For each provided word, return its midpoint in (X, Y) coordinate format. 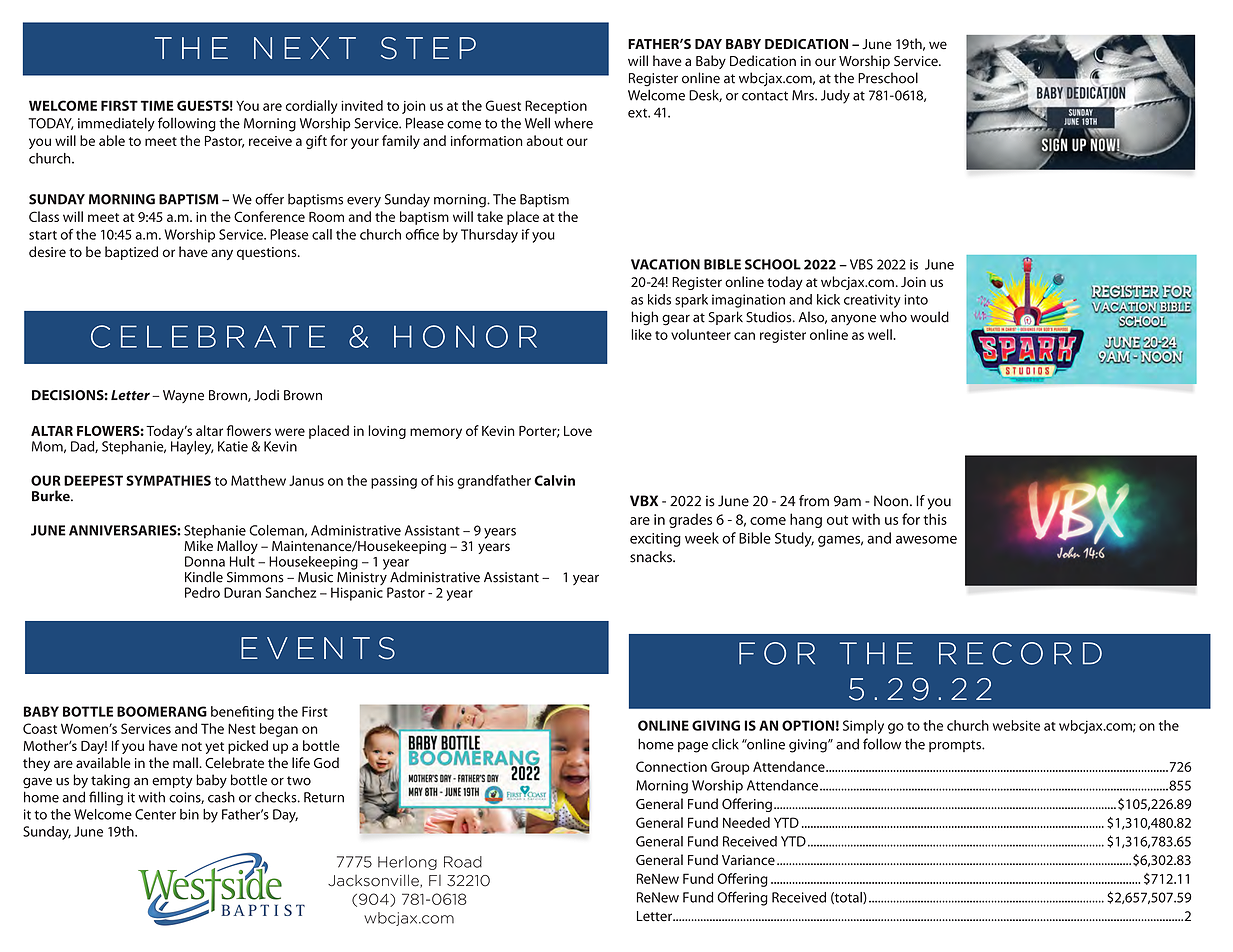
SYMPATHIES (168, 480)
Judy (835, 97)
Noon (891, 501)
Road (463, 862)
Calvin (554, 480)
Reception (556, 107)
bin (189, 814)
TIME (157, 105)
